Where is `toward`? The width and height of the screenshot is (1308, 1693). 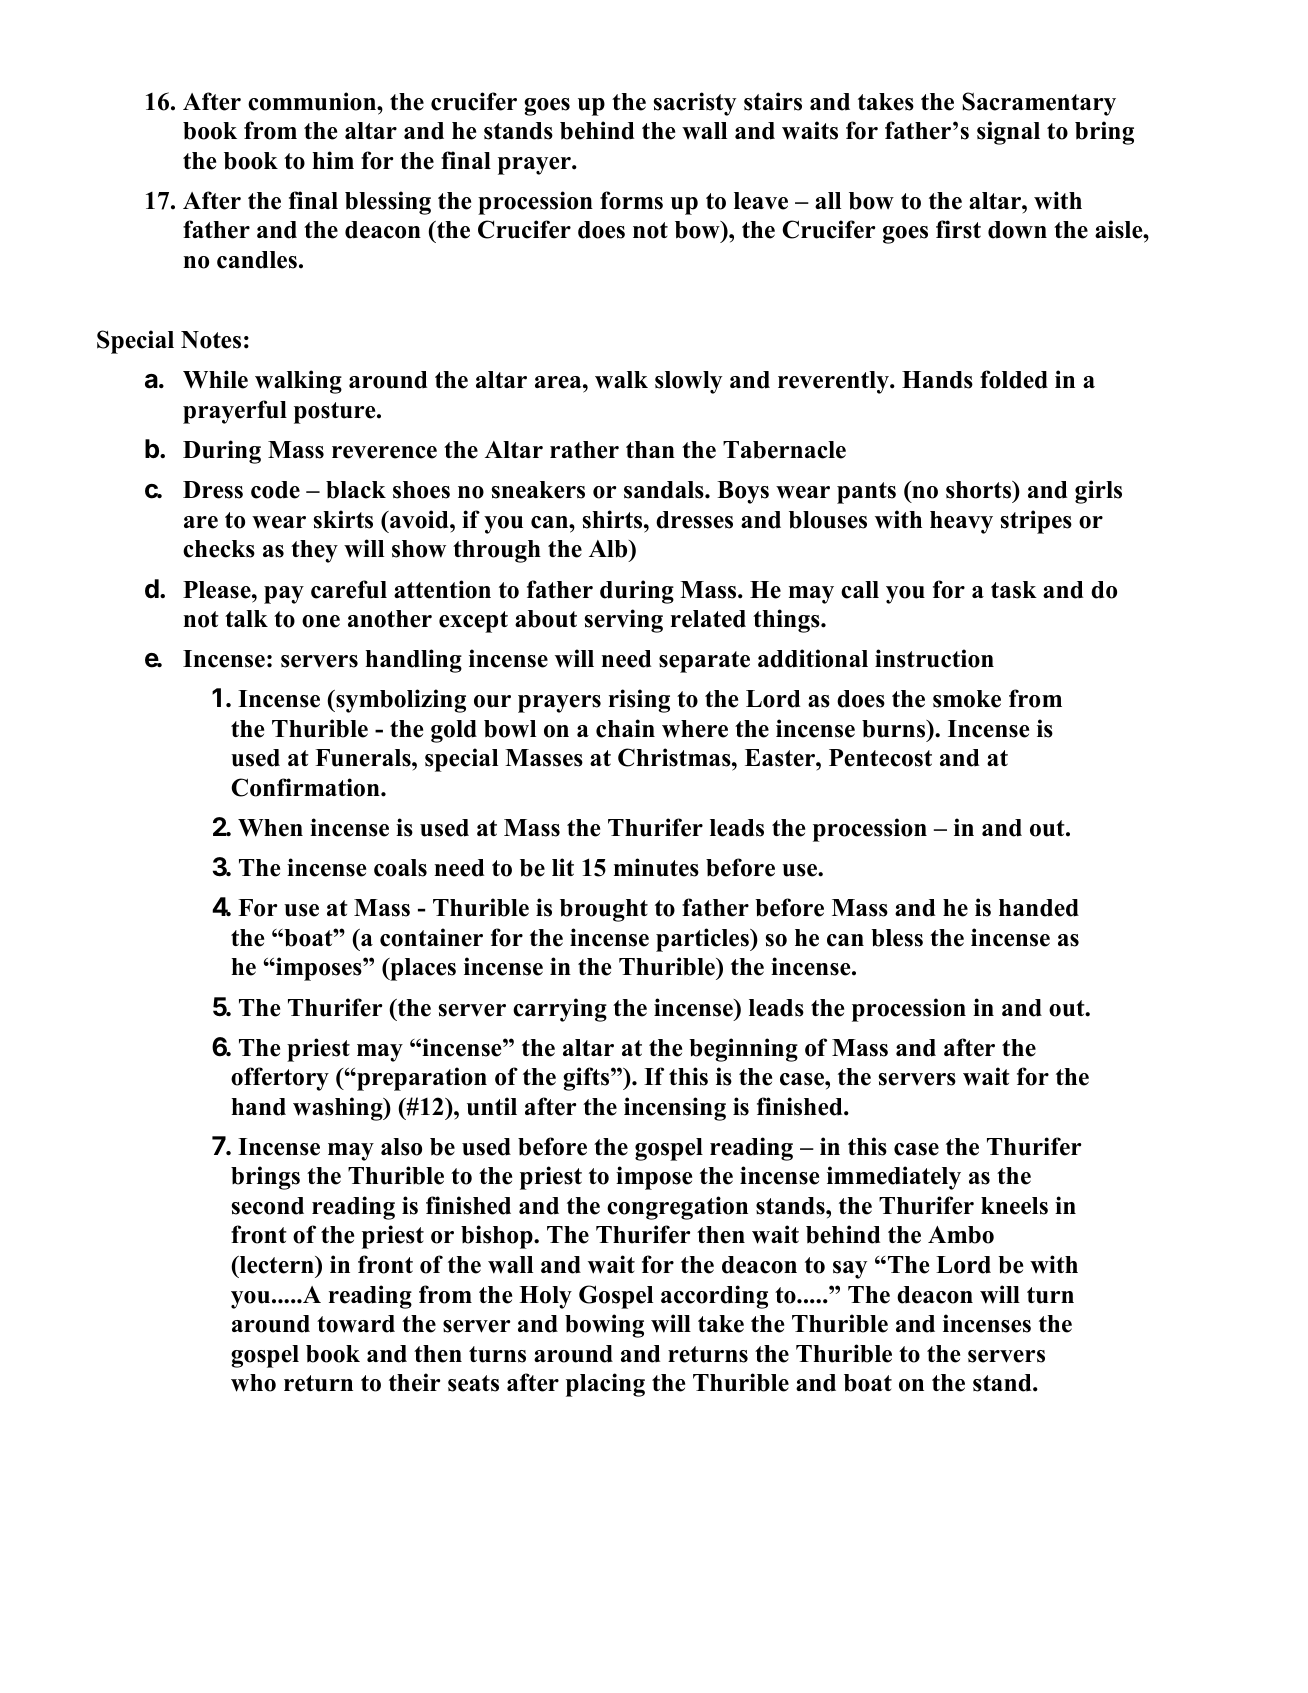 toward is located at coordinates (356, 1324).
